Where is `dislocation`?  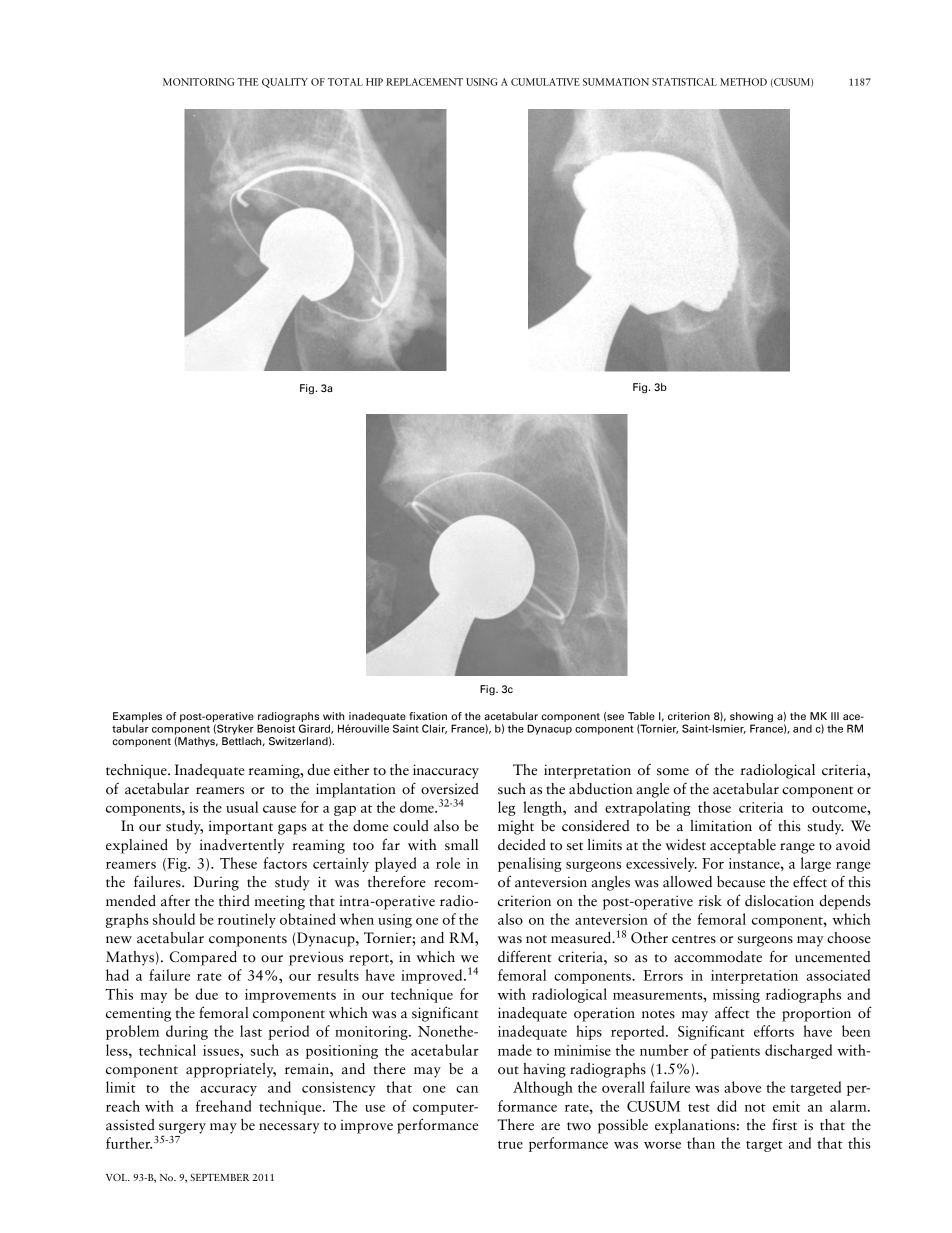
dislocation is located at coordinates (779, 901).
